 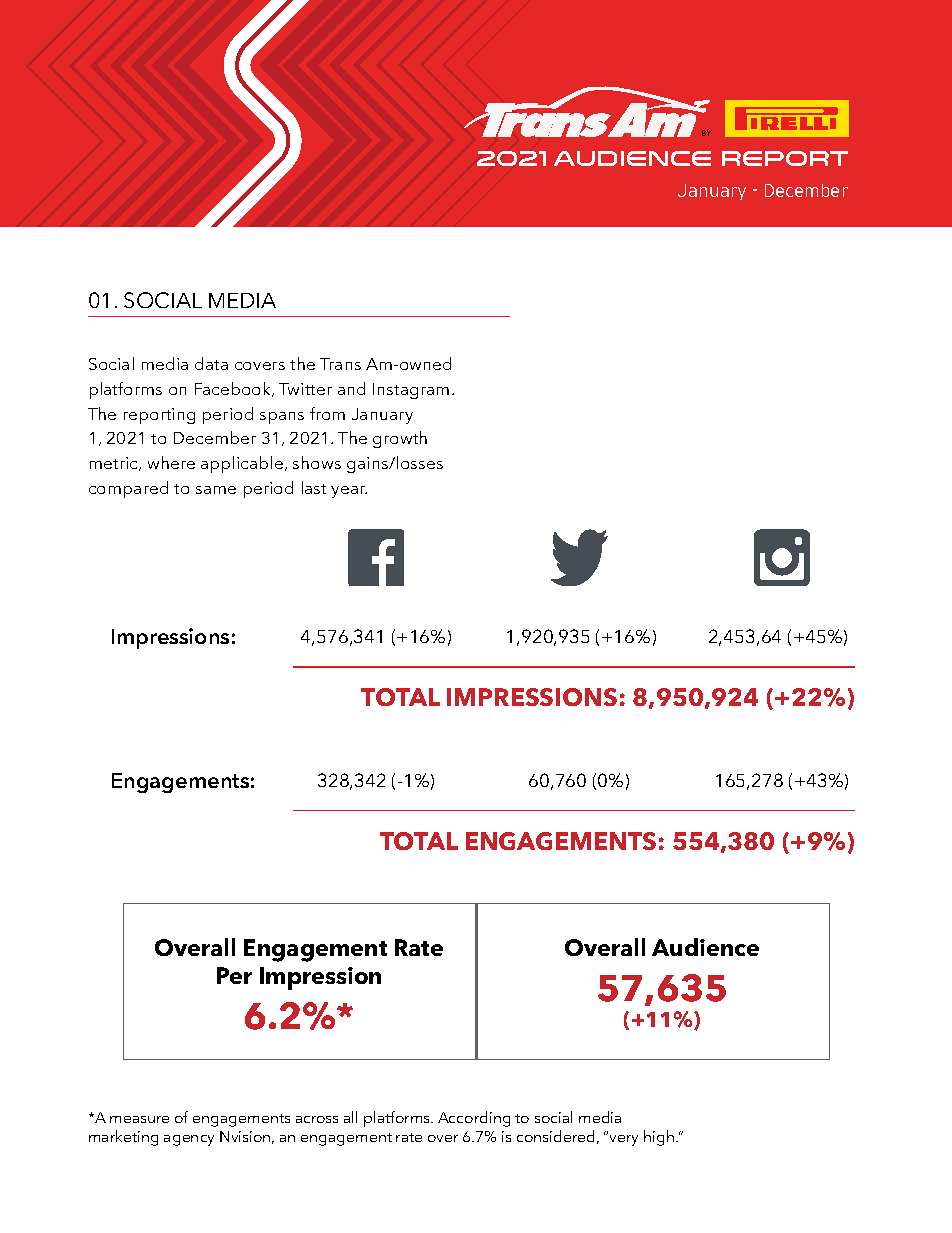 I want to click on Instagram, so click(x=411, y=391).
